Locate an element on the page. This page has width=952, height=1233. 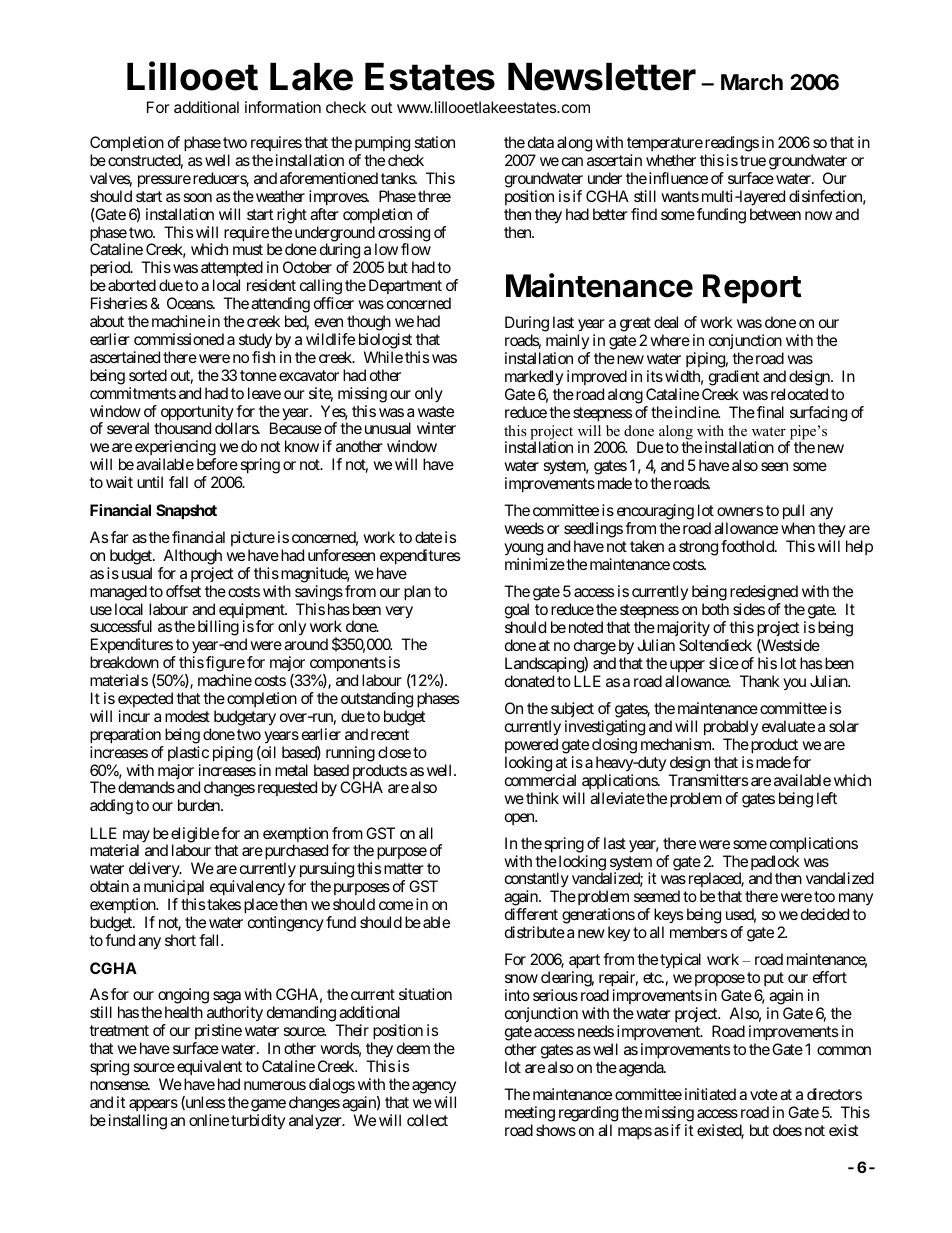
March is located at coordinates (752, 82).
